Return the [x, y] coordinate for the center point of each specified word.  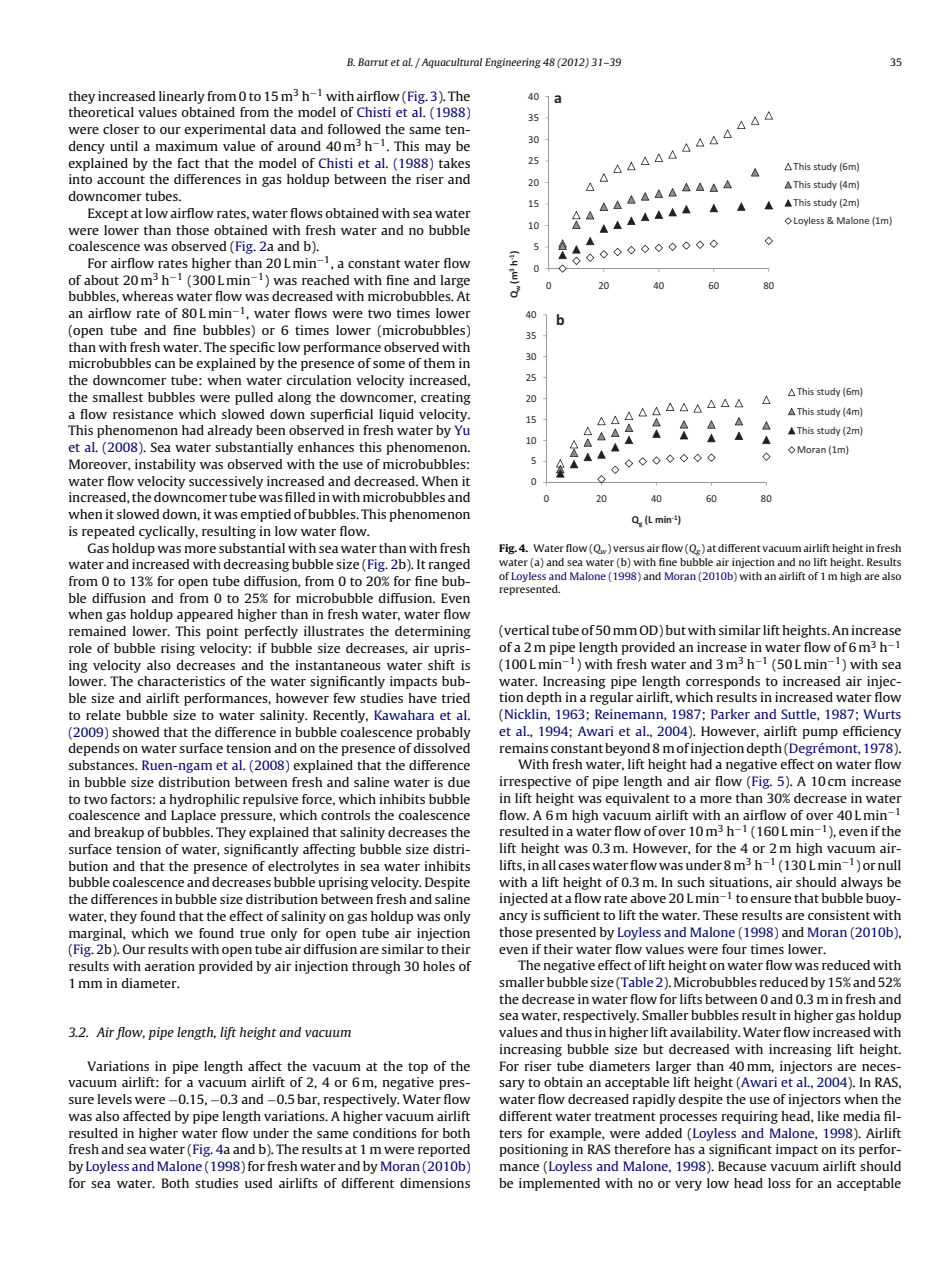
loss [779, 1183]
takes [454, 163]
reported [444, 1150]
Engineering [513, 63]
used [258, 1183]
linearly [182, 97]
